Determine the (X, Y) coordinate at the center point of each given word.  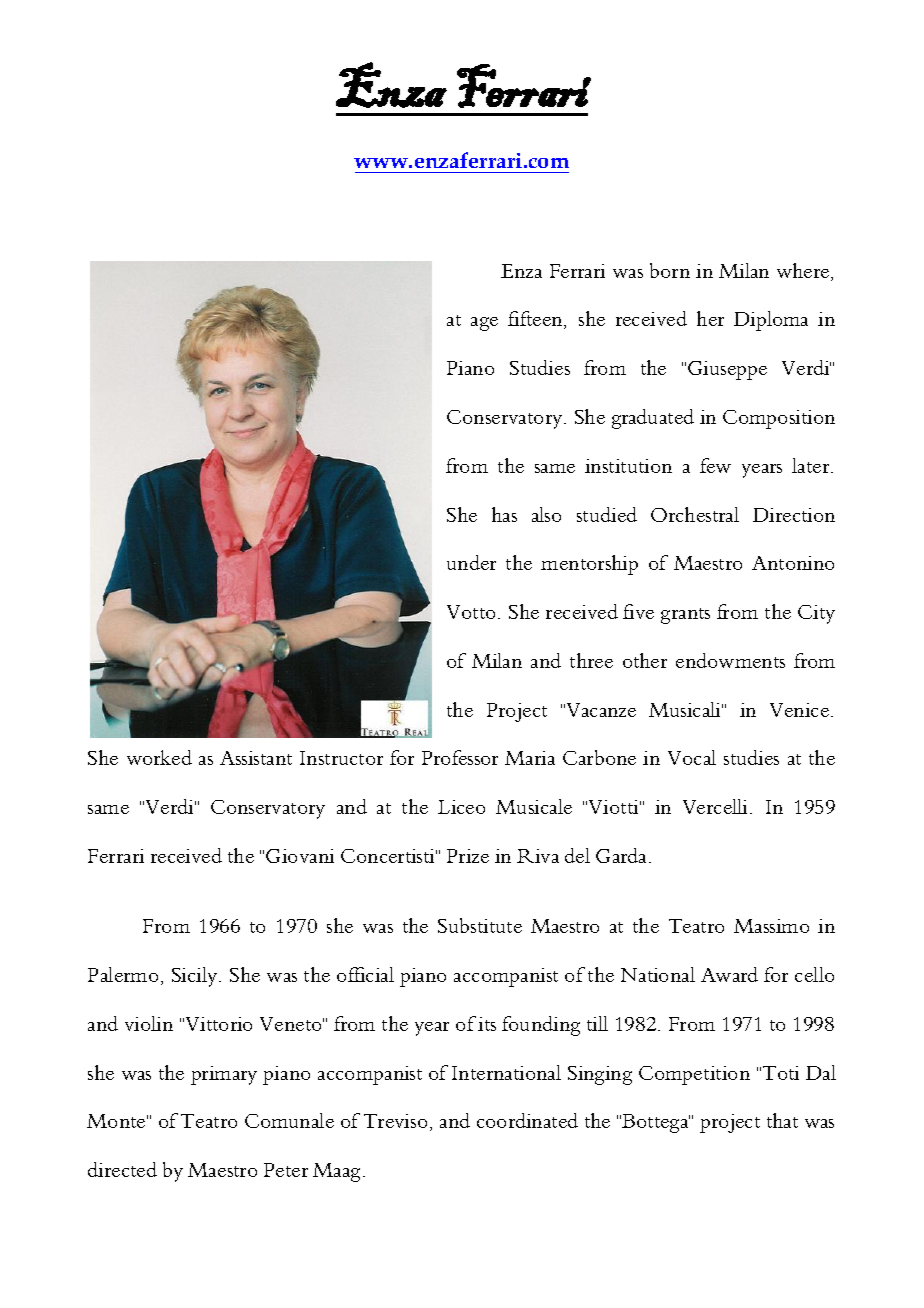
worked (159, 757)
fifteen (536, 320)
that (782, 1120)
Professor (460, 757)
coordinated (527, 1120)
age (484, 324)
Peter (286, 1170)
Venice (801, 710)
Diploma (771, 321)
